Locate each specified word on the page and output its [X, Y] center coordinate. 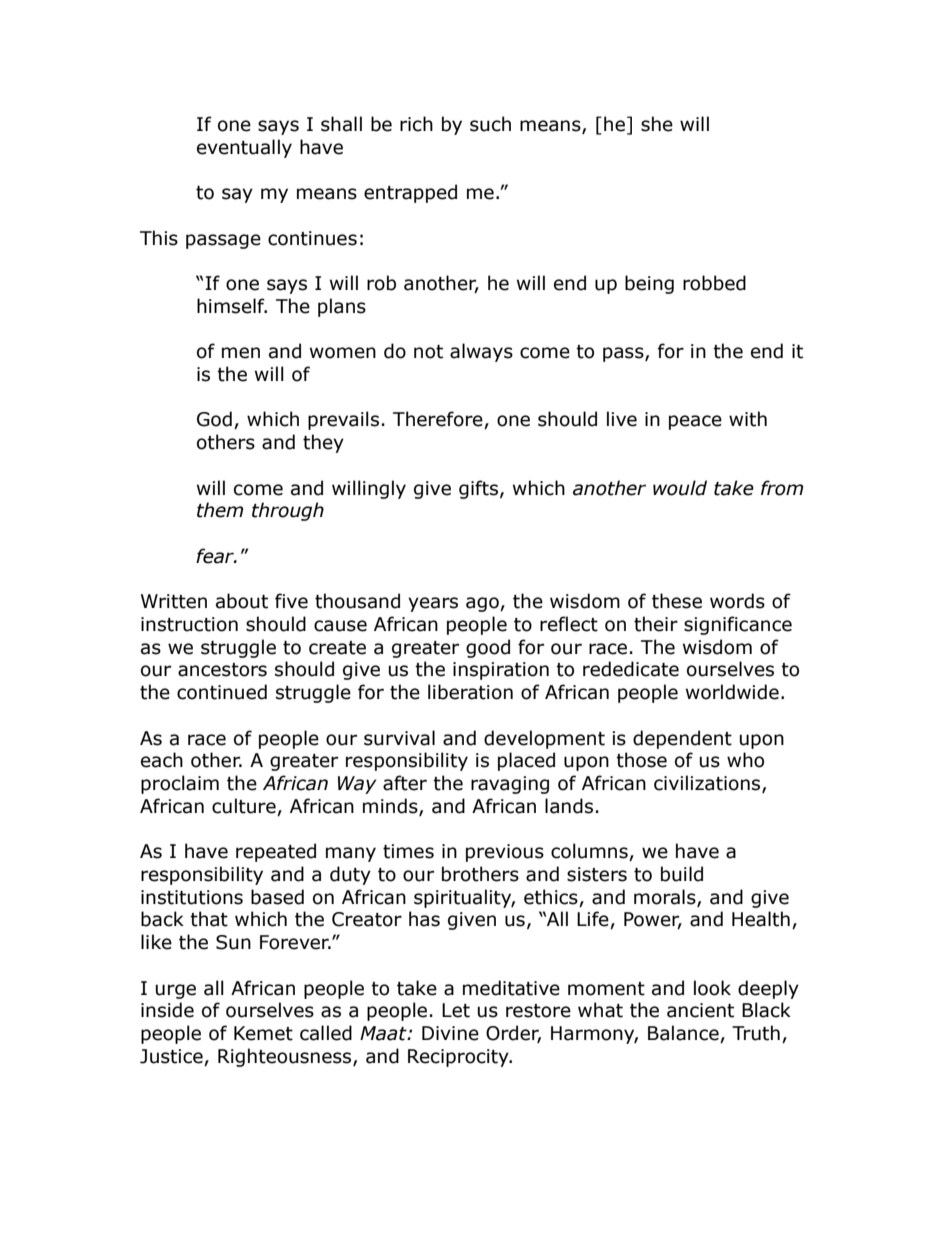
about [242, 601]
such [490, 124]
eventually [244, 148]
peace [695, 422]
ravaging [510, 785]
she [657, 124]
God [214, 419]
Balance [684, 1034]
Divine [450, 1033]
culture [245, 807]
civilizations [708, 784]
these [677, 601]
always [481, 352]
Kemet [263, 1033]
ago [483, 604]
